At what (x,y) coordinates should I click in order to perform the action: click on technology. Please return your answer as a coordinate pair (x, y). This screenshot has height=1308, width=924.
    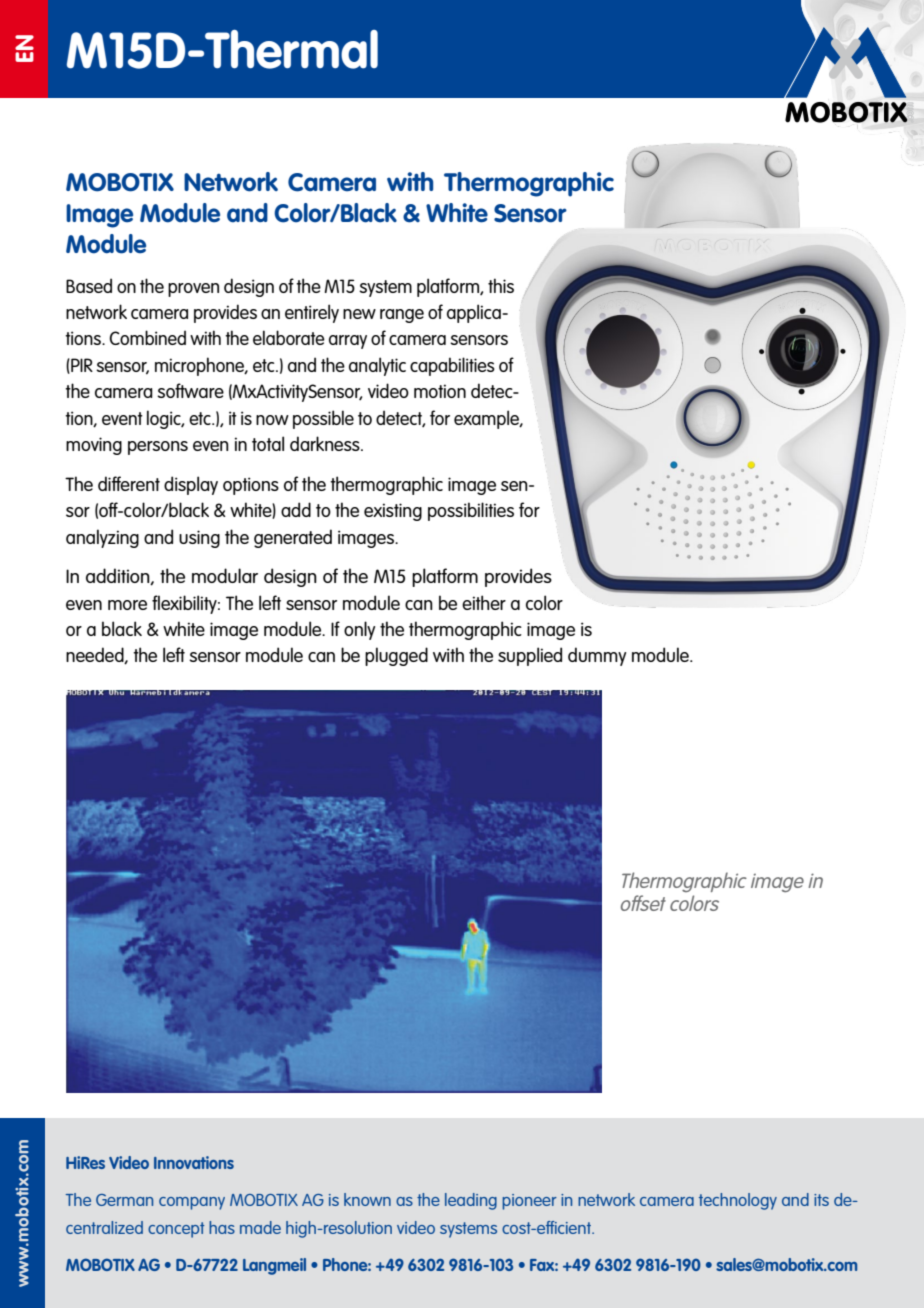
    Looking at the image, I should click on (738, 1201).
